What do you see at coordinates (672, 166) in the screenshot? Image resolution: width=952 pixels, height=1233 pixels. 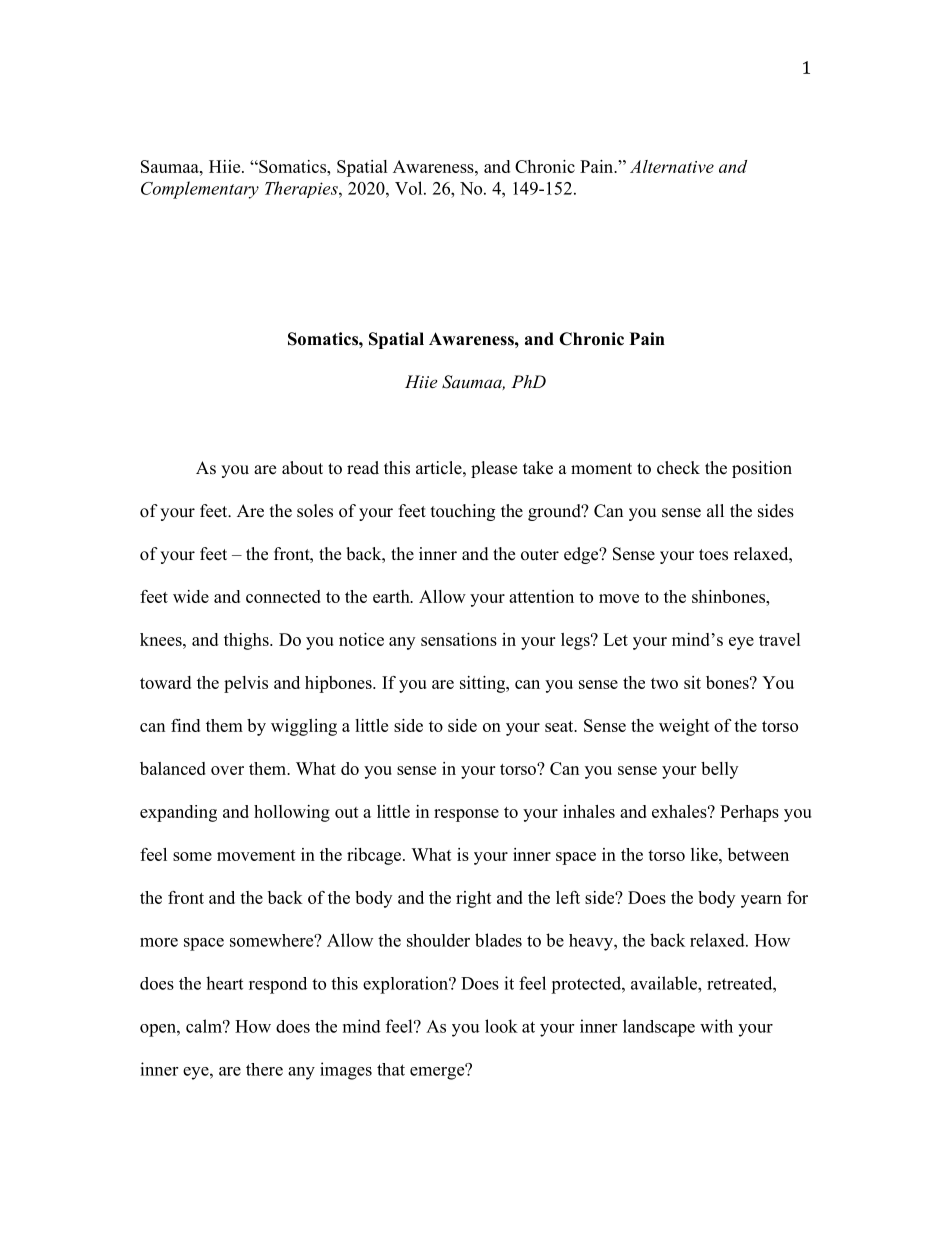 I see `Alternative` at bounding box center [672, 166].
